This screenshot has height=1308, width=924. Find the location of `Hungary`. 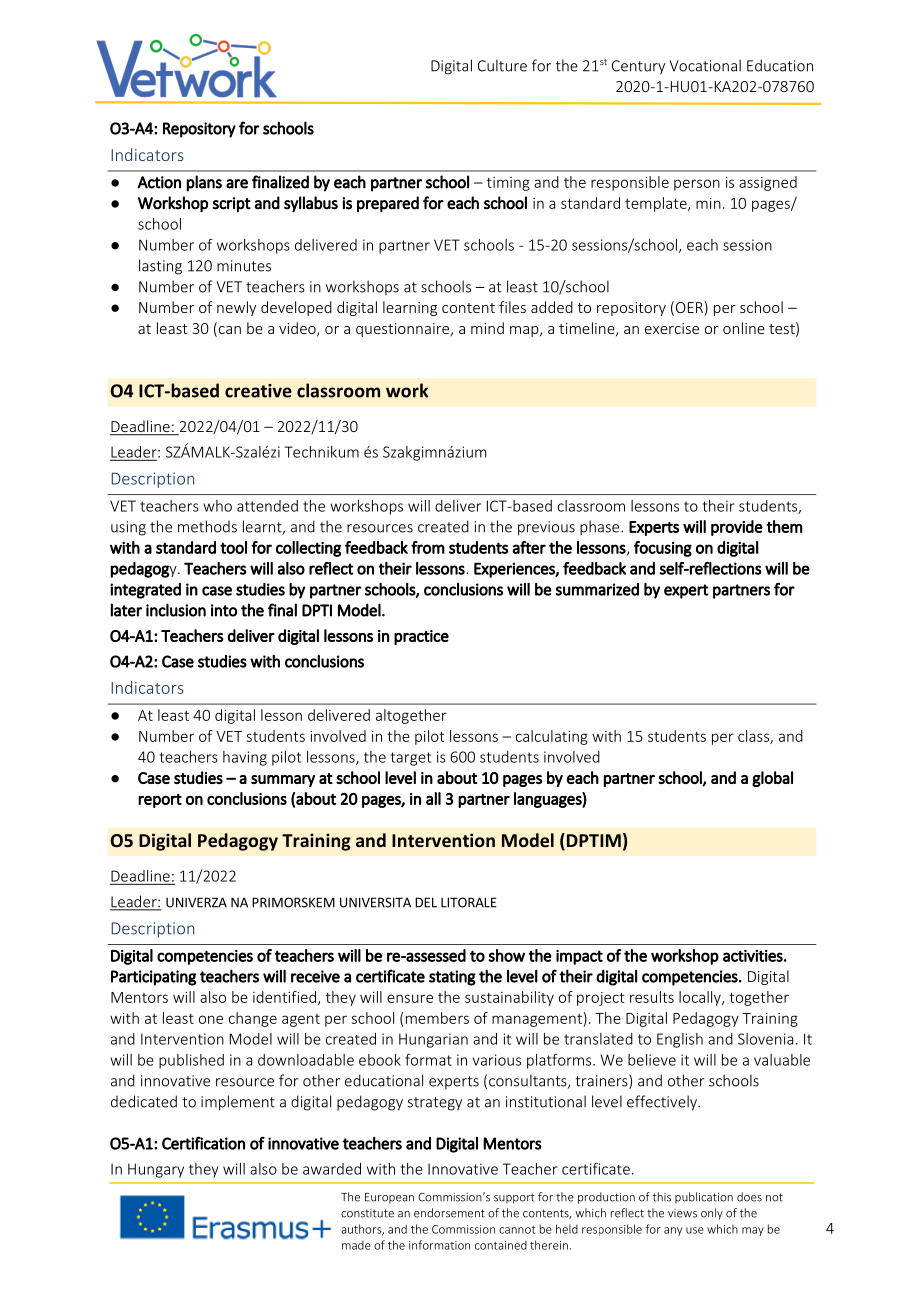

Hungary is located at coordinates (156, 1170).
